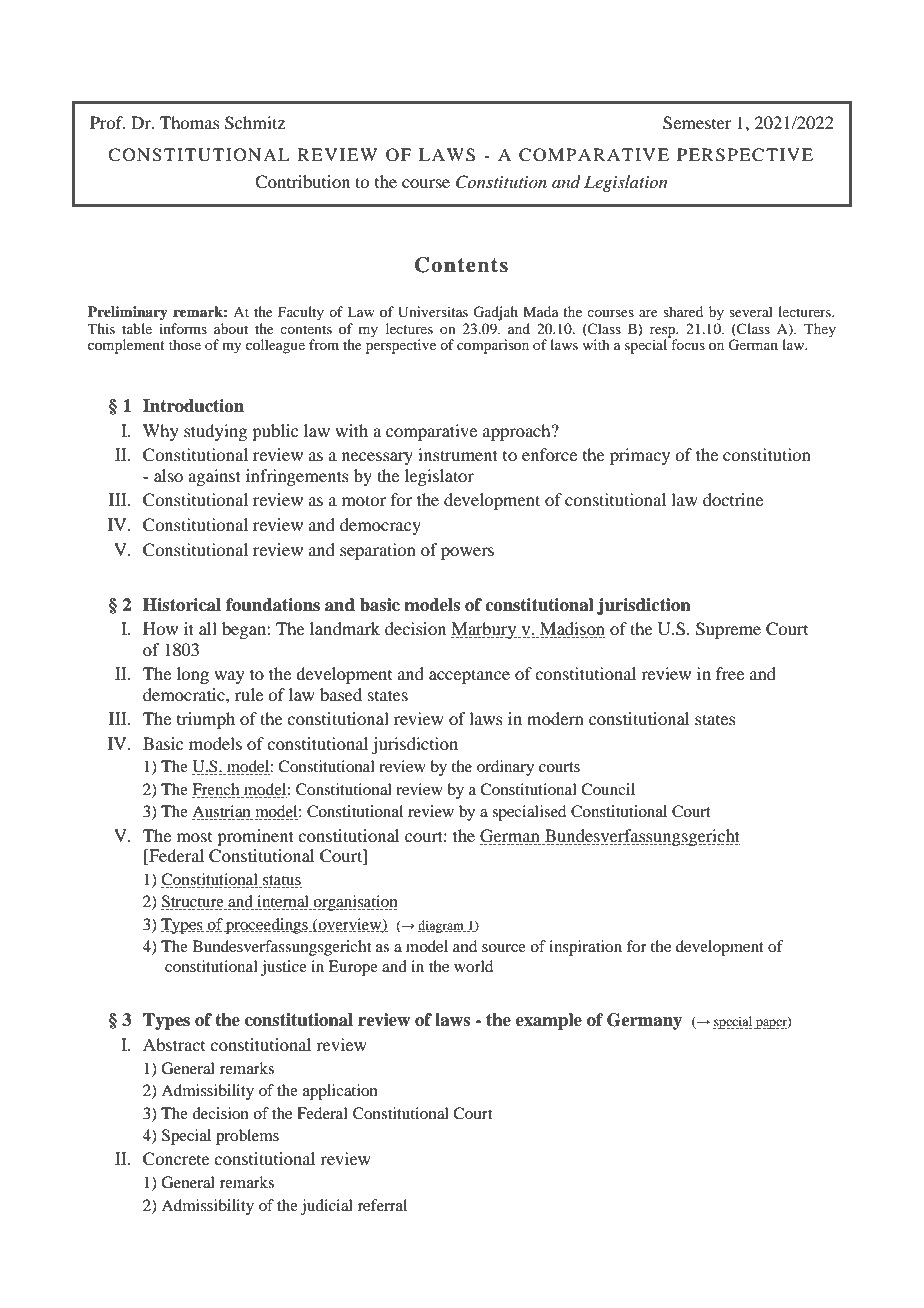  Describe the element at coordinates (168, 475) in the document. I see `also` at that location.
